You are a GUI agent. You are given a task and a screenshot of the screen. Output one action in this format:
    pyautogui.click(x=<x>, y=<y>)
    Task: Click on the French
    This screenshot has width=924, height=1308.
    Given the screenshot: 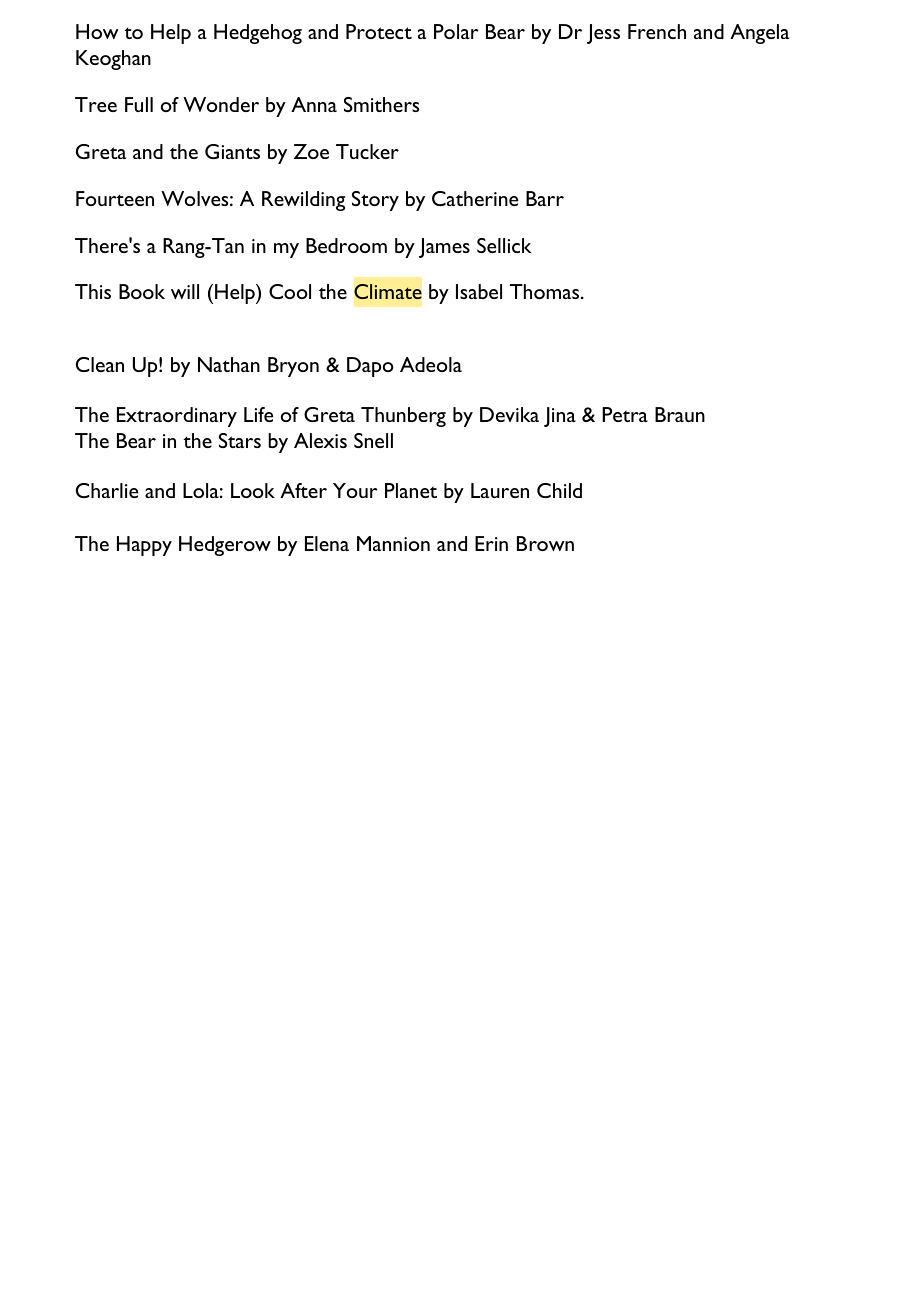 What is the action you would take?
    pyautogui.click(x=657, y=31)
